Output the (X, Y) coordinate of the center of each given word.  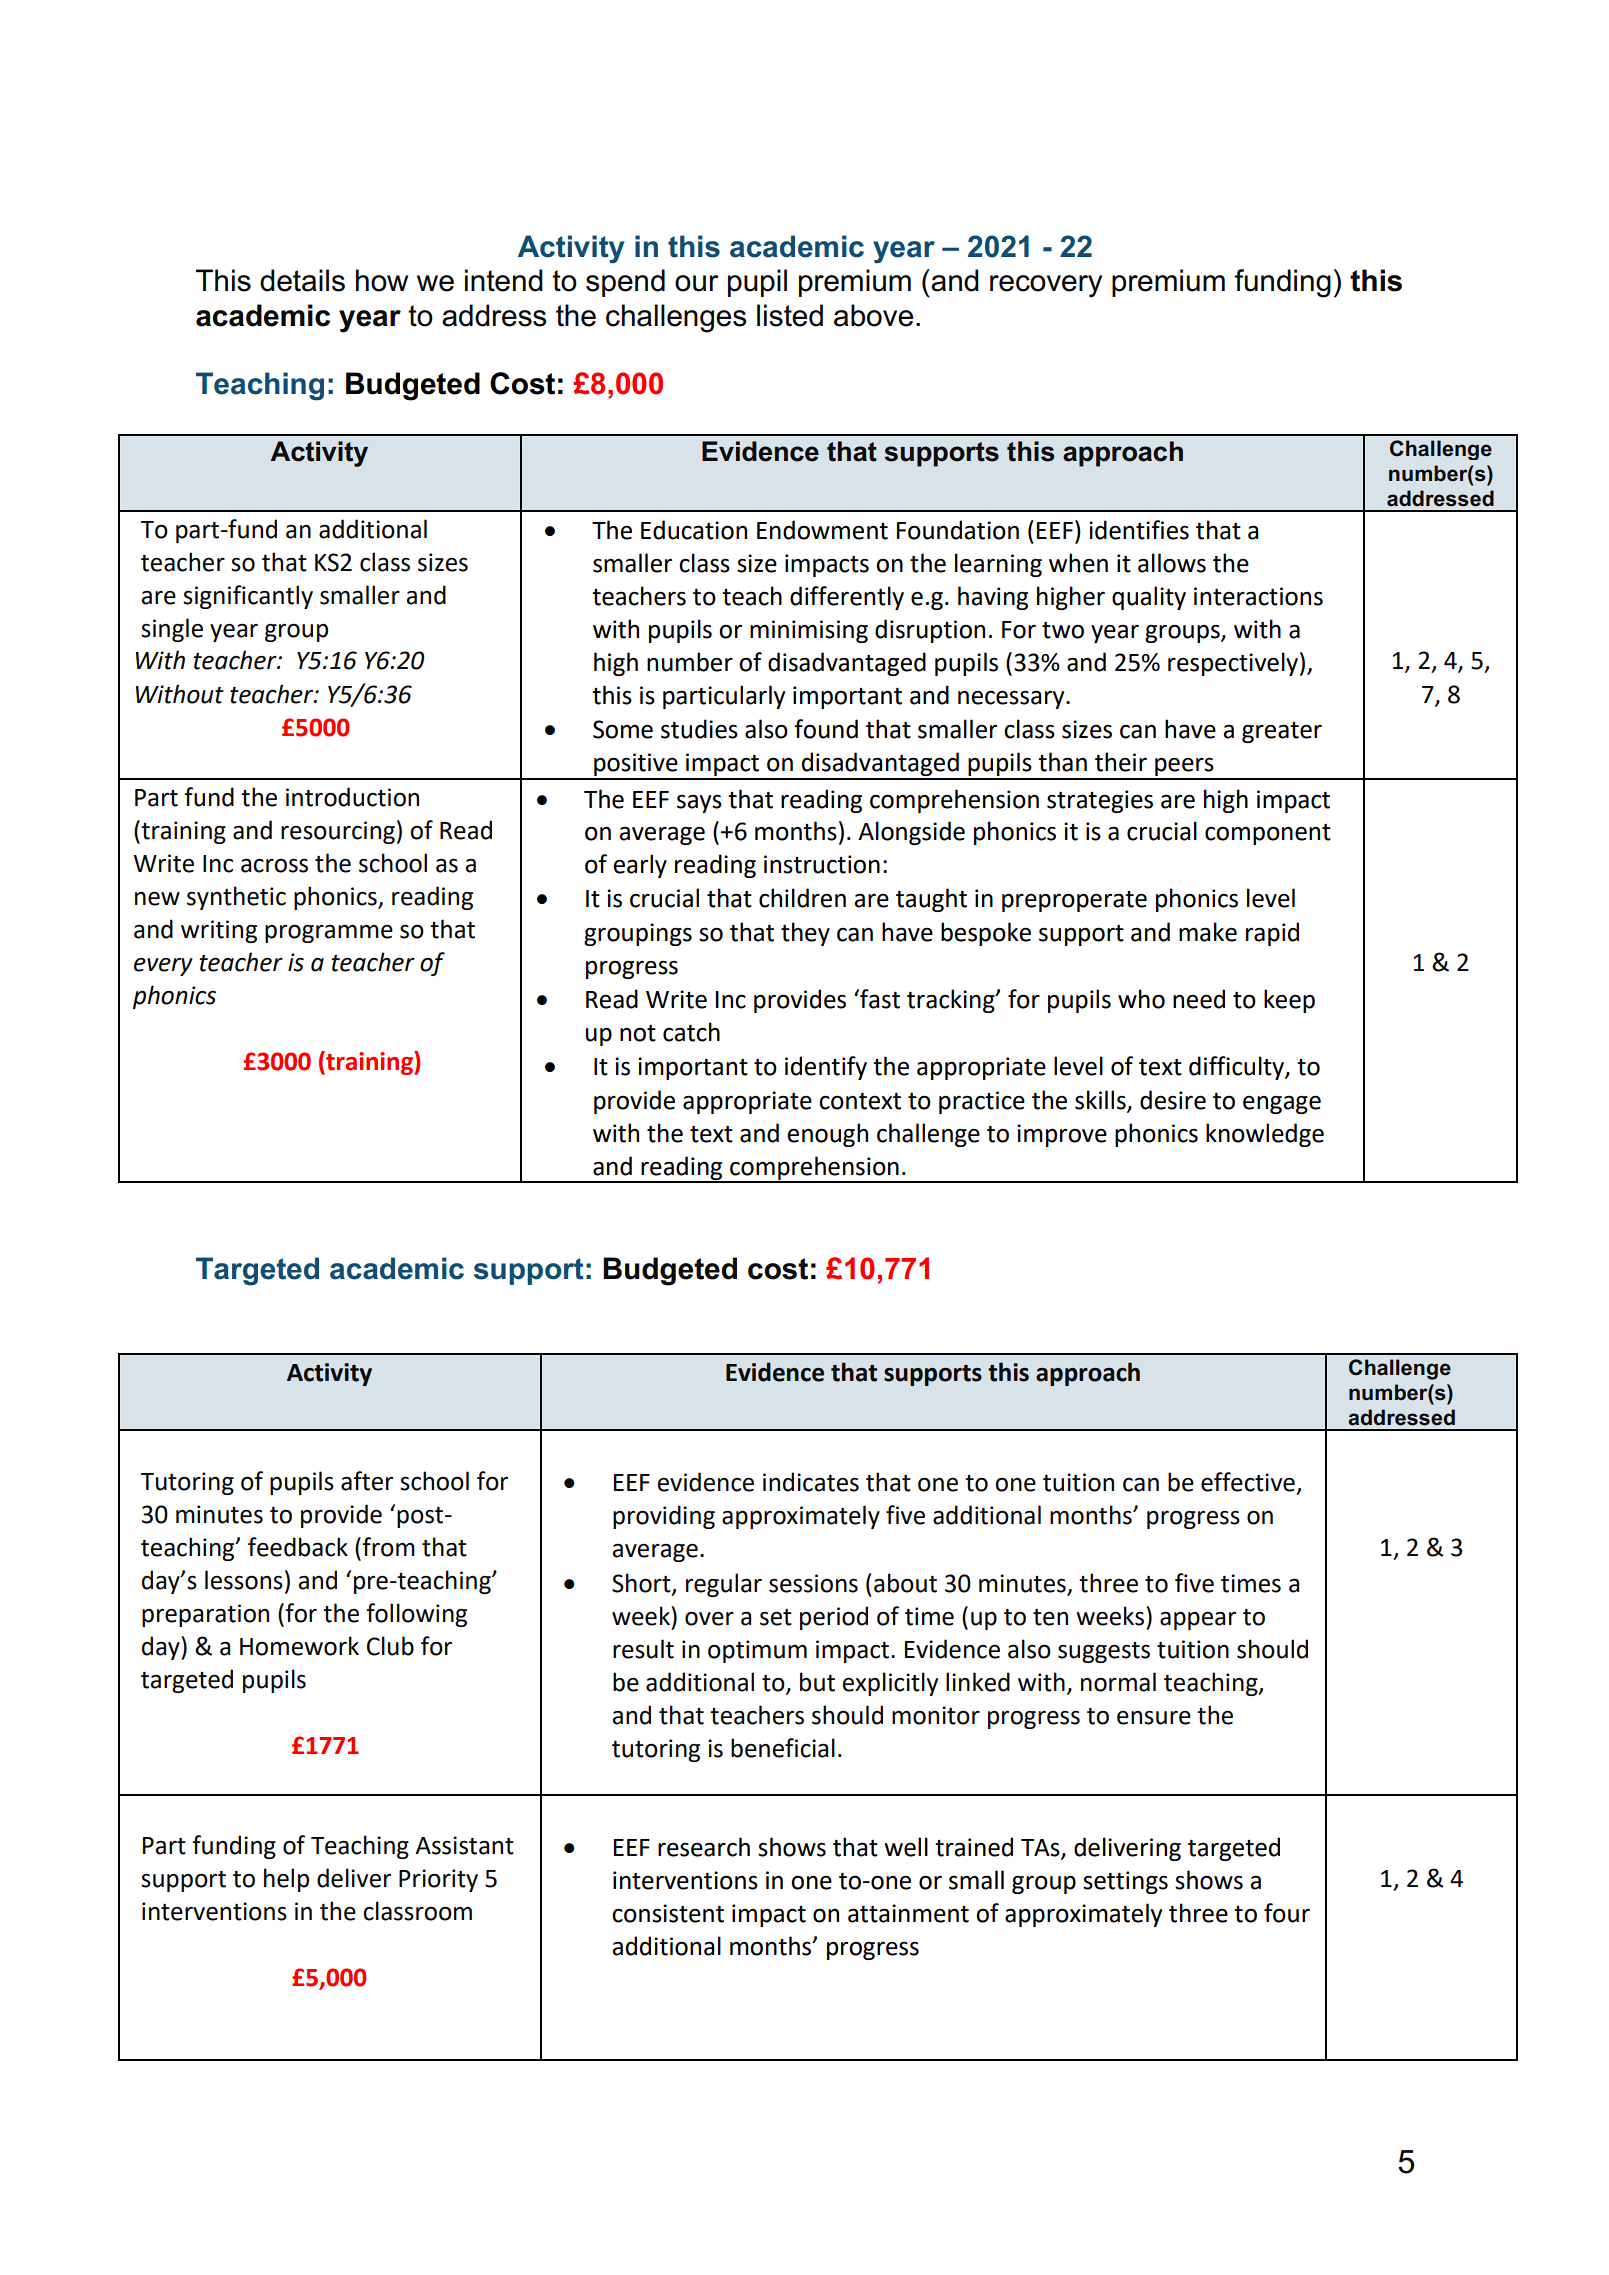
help (286, 1880)
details (302, 280)
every (163, 967)
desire (1173, 1100)
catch (691, 1032)
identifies (1139, 530)
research (704, 1847)
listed (790, 315)
